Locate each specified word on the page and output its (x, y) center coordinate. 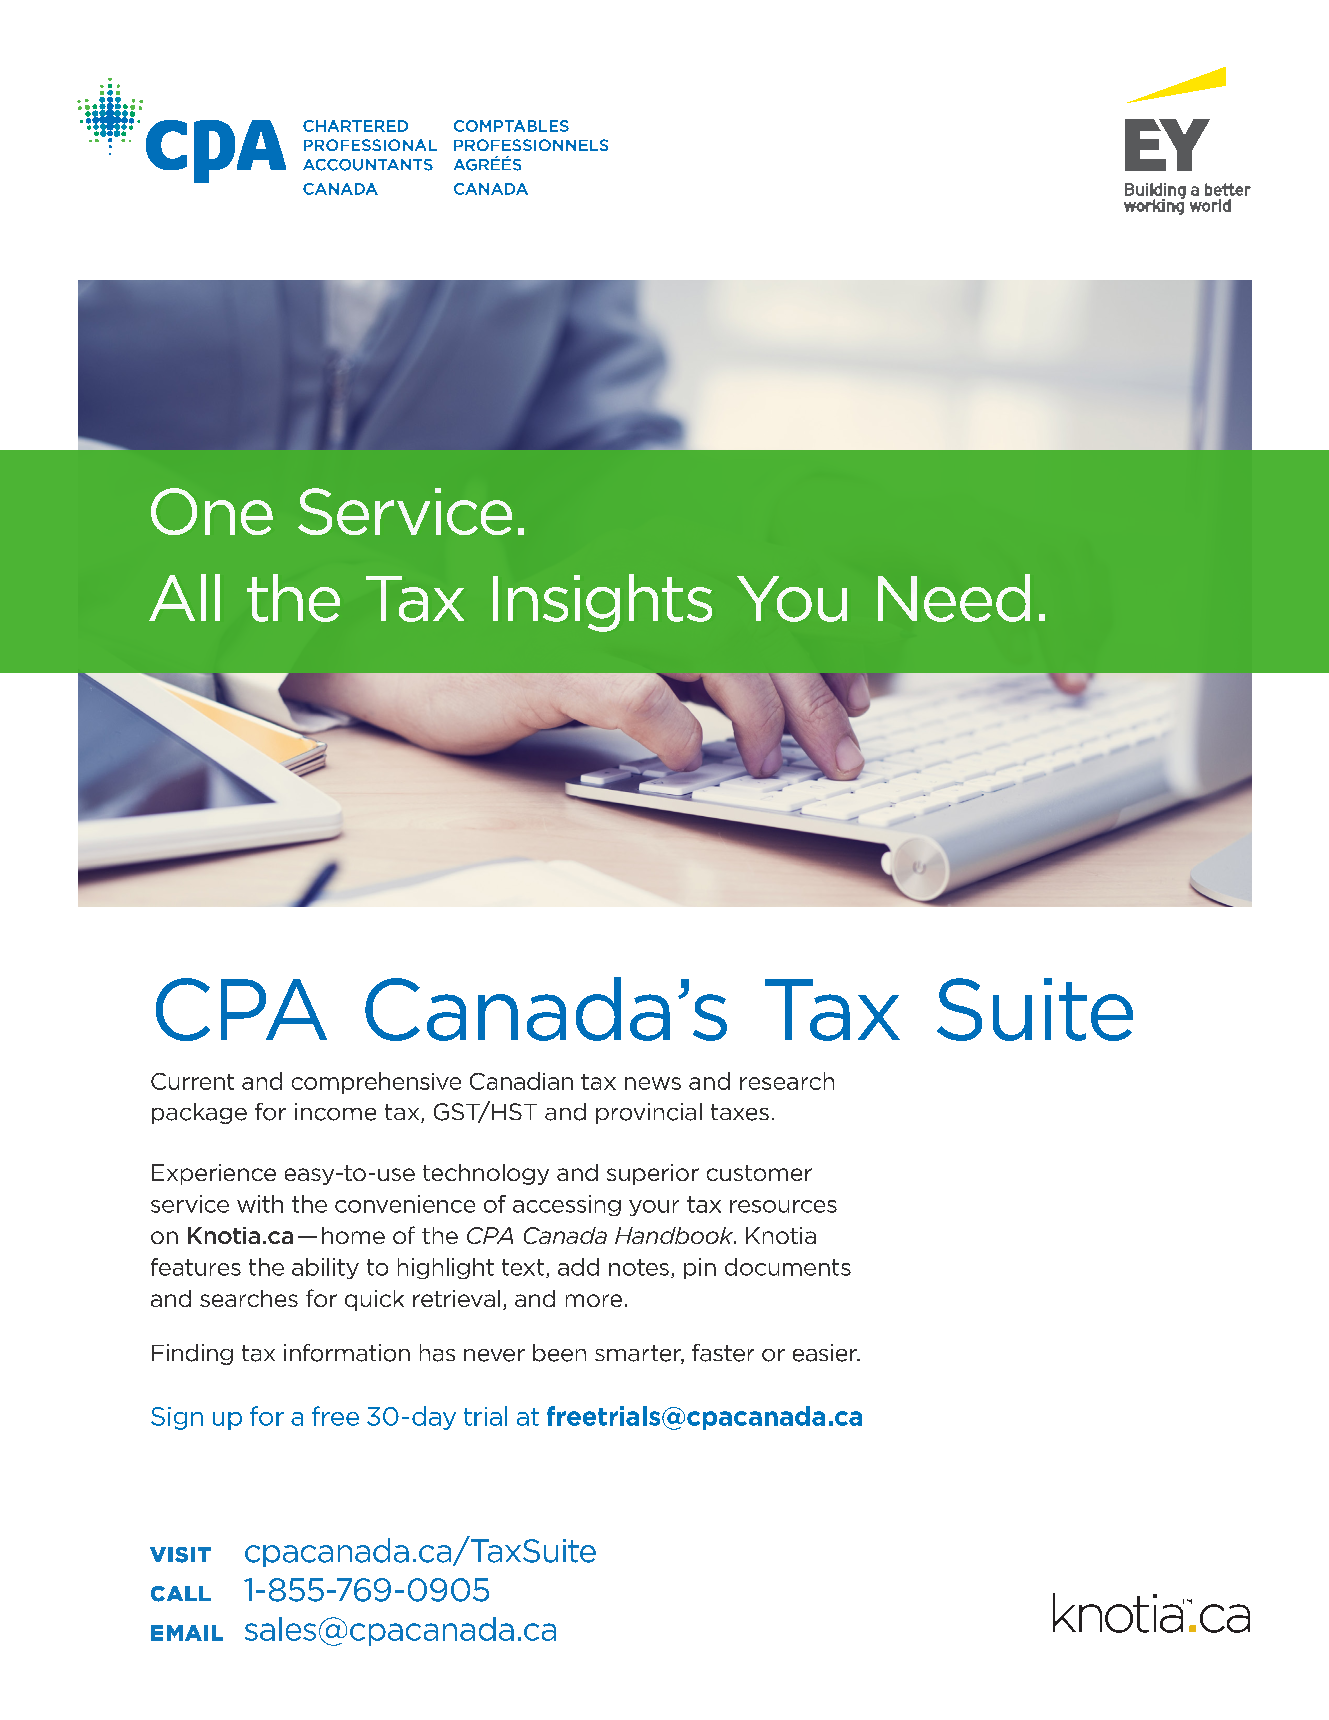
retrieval (456, 1298)
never (494, 1355)
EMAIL (187, 1633)
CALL (181, 1594)
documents (788, 1267)
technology (486, 1174)
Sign (177, 1418)
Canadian (521, 1081)
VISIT (180, 1555)
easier (826, 1353)
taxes (740, 1112)
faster (723, 1353)
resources (783, 1206)
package (199, 1113)
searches (249, 1298)
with (260, 1204)
